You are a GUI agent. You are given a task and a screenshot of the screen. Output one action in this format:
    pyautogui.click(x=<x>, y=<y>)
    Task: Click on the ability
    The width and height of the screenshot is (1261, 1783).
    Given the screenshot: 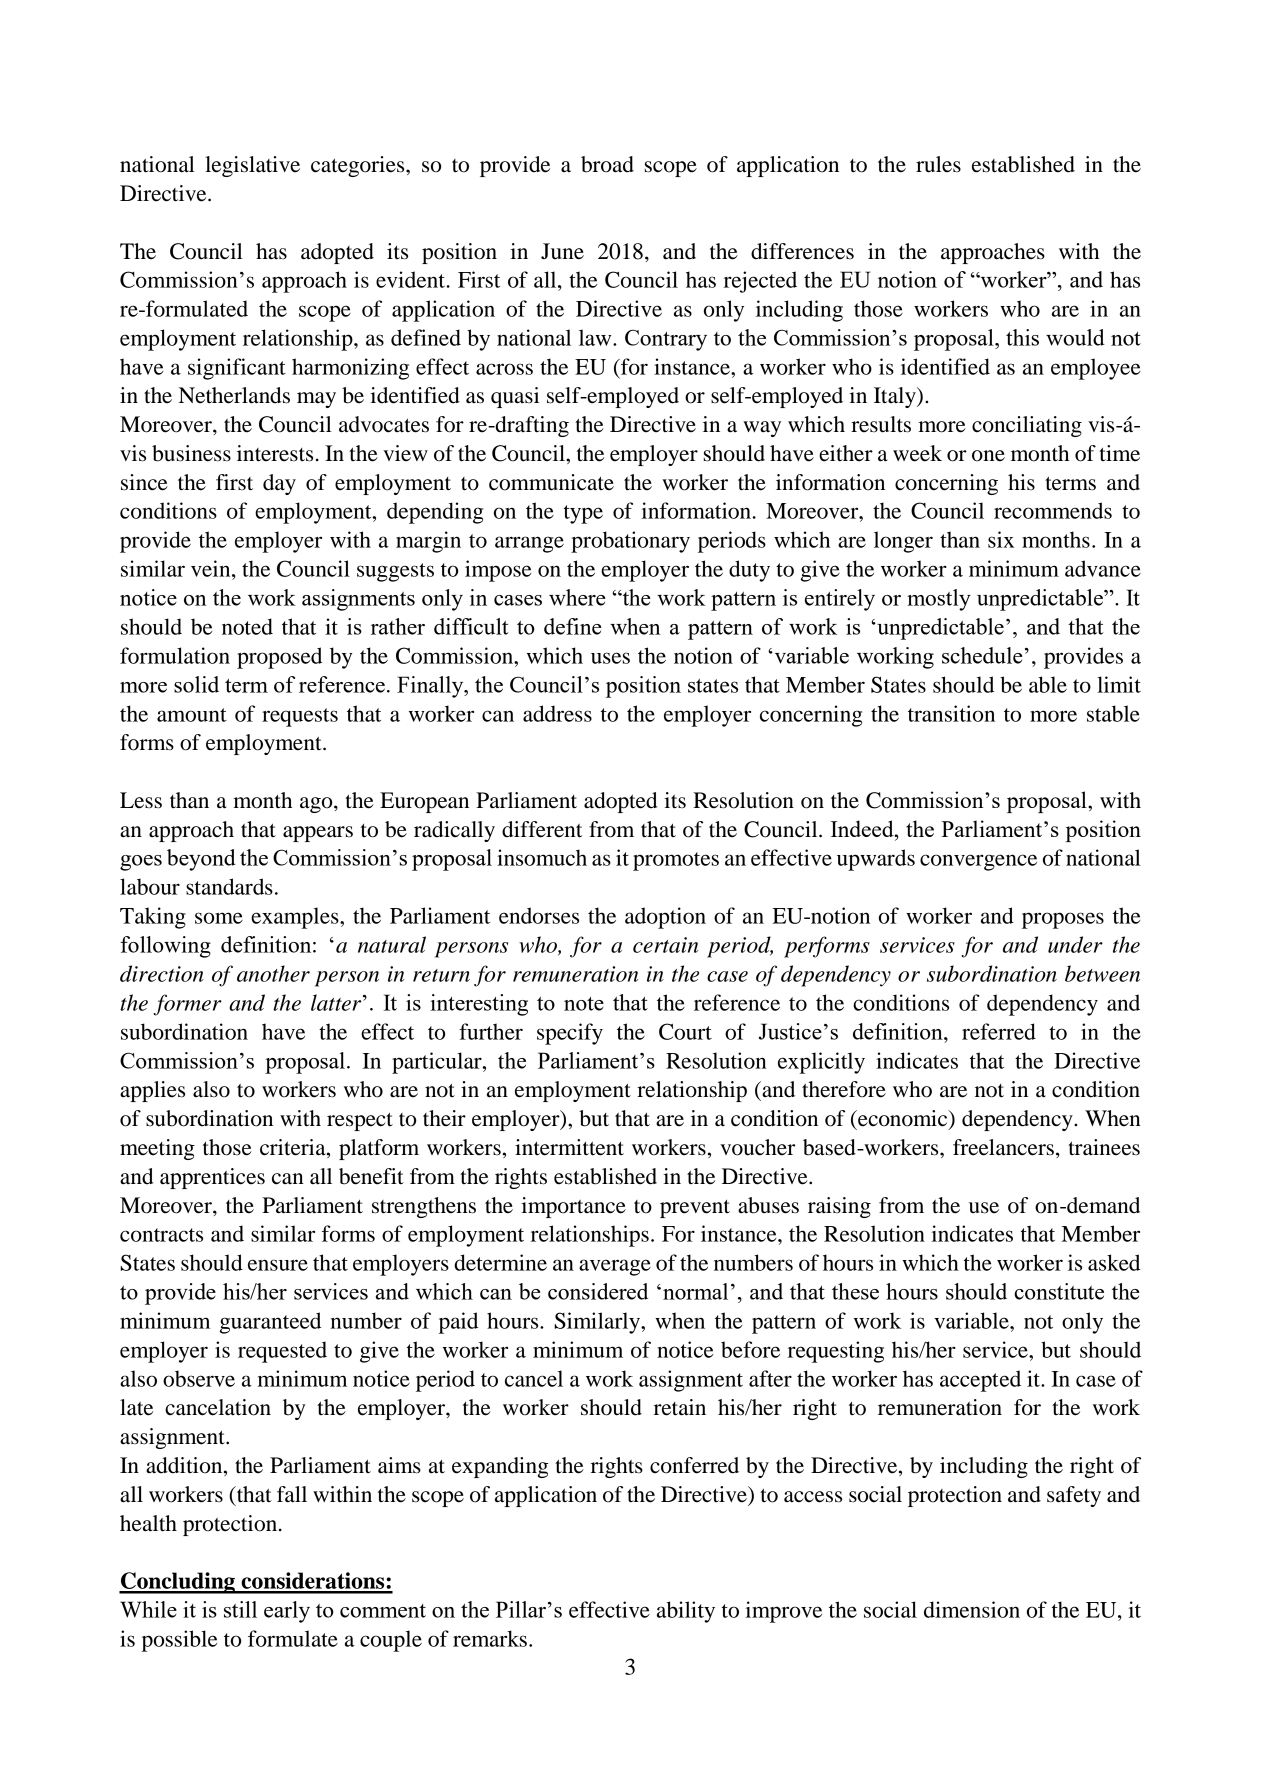 What is the action you would take?
    pyautogui.click(x=686, y=1612)
